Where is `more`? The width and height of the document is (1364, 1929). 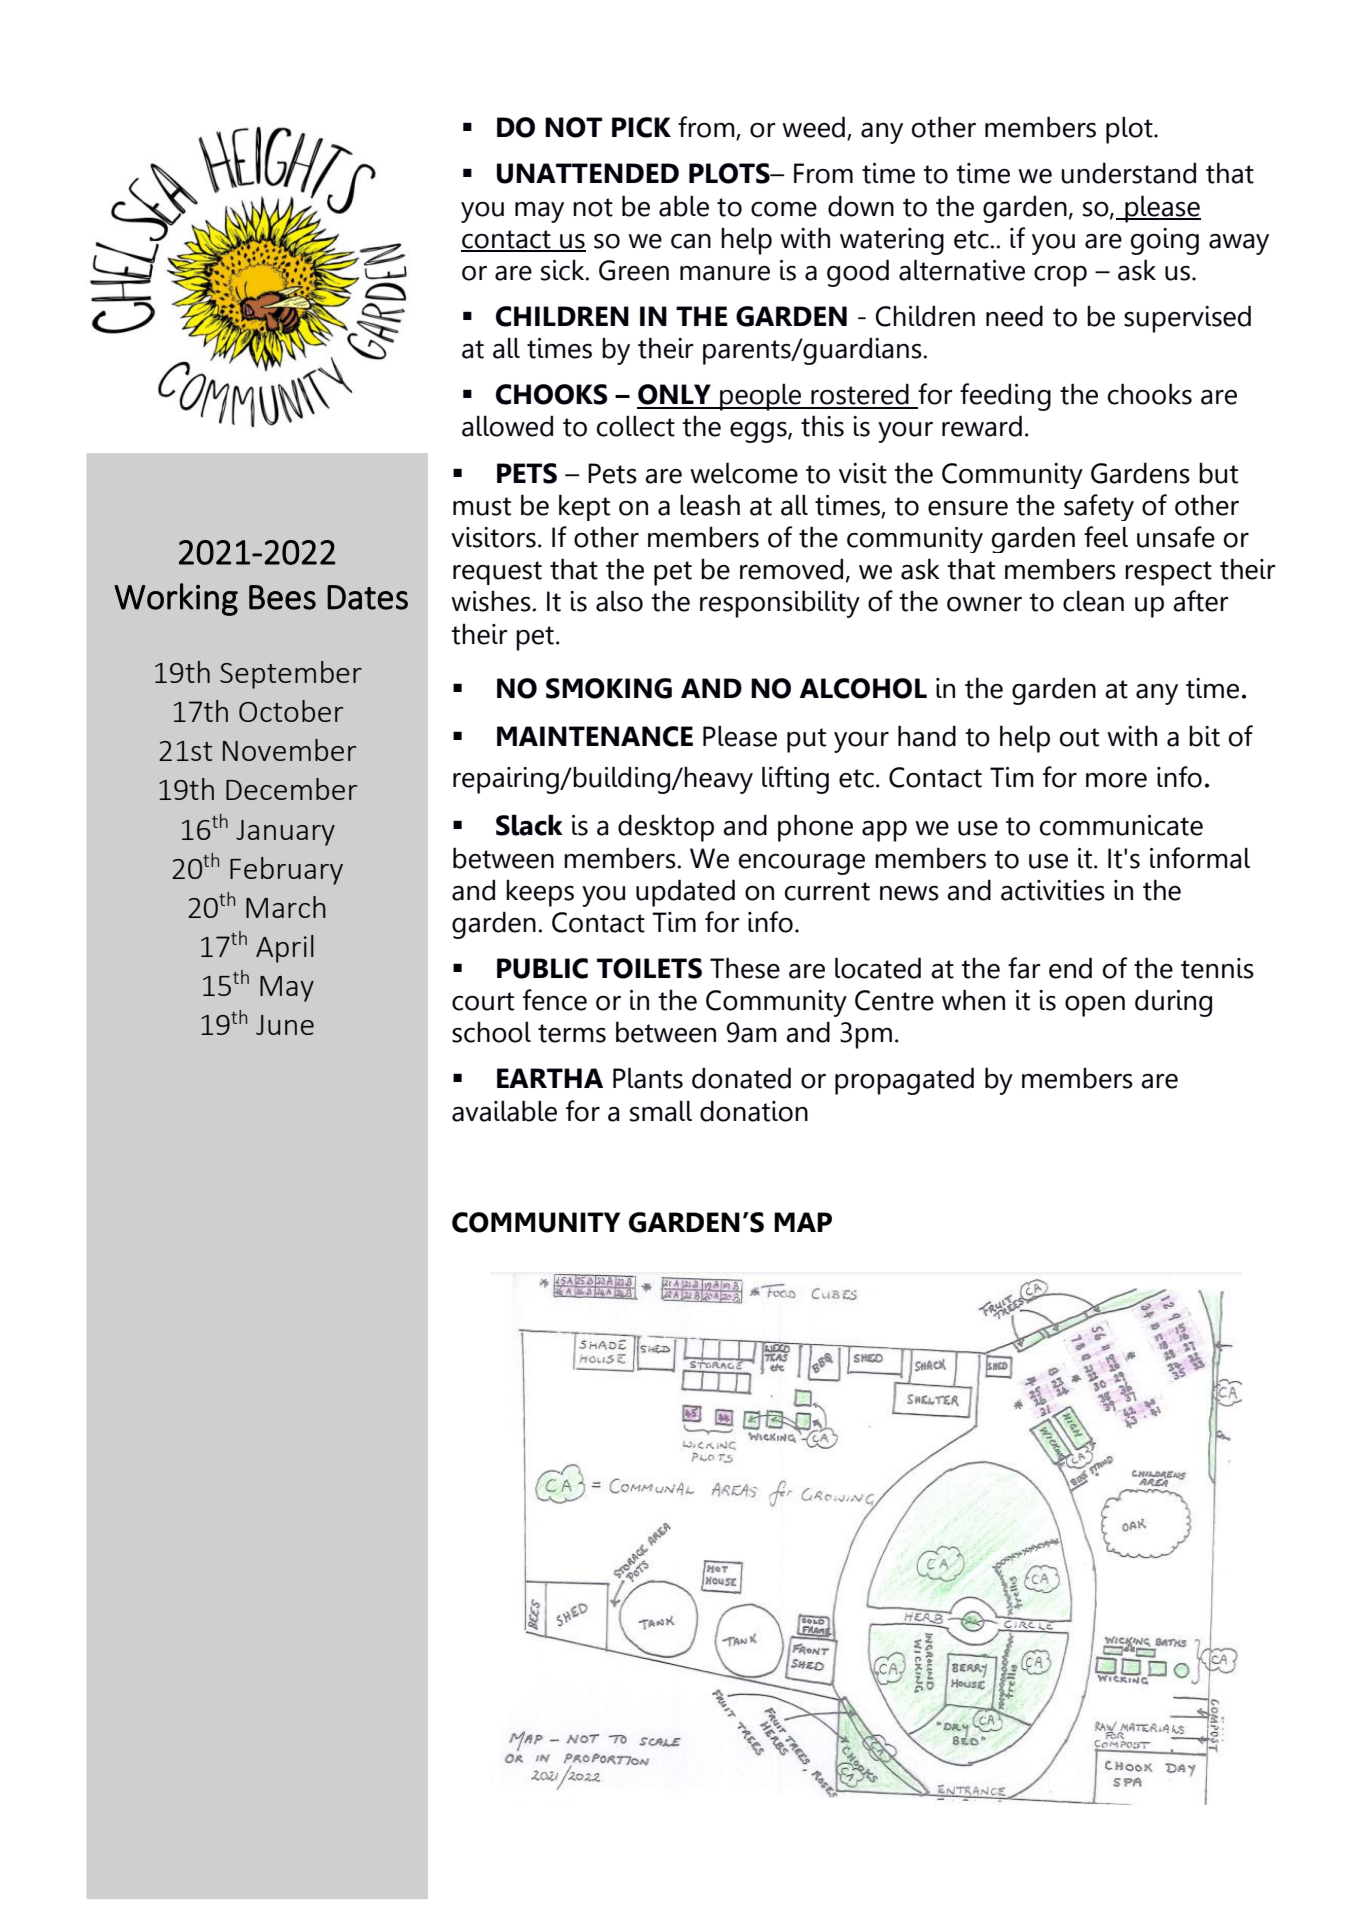
more is located at coordinates (1116, 780).
